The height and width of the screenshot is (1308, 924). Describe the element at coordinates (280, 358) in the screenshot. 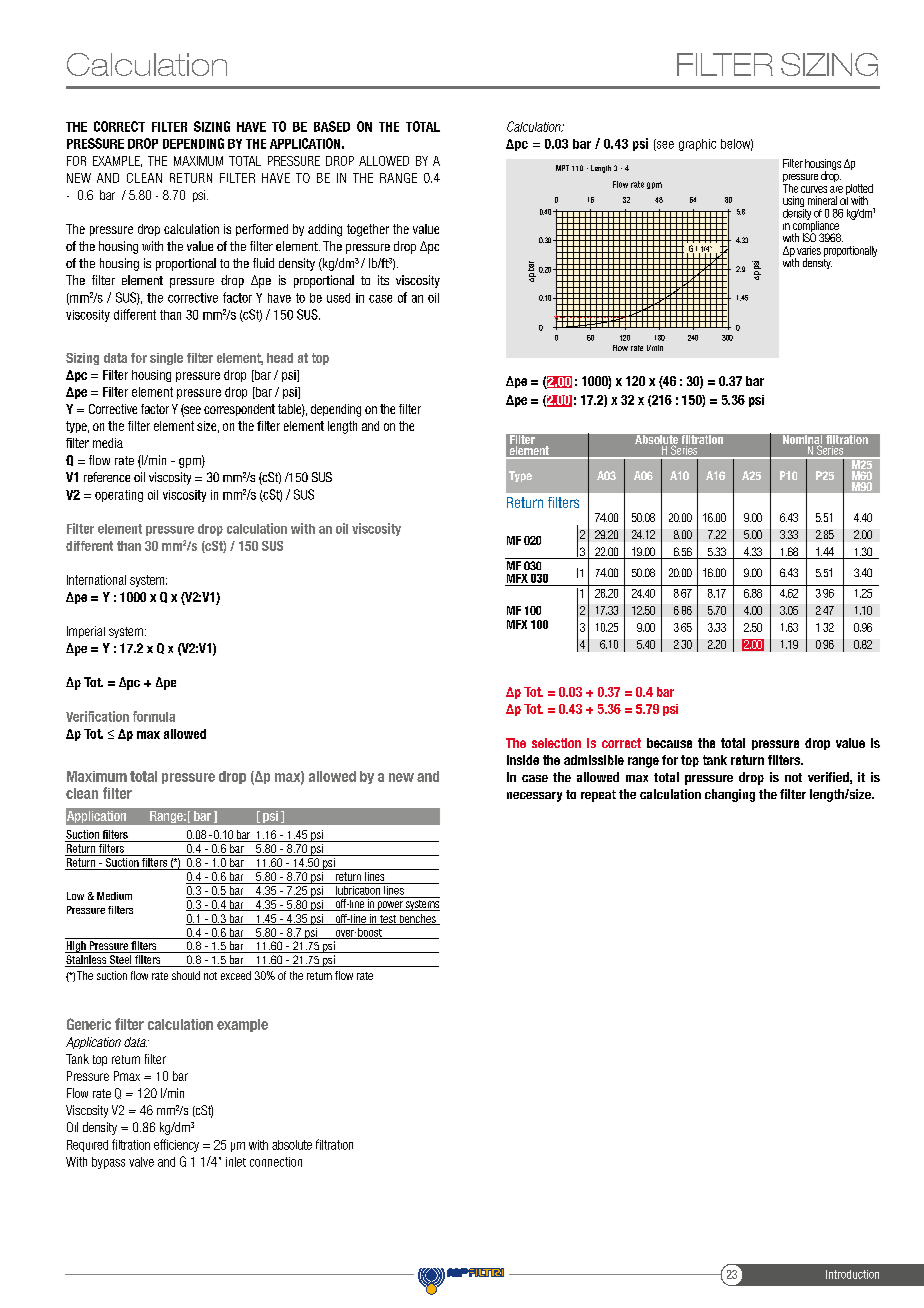

I see `head` at that location.
